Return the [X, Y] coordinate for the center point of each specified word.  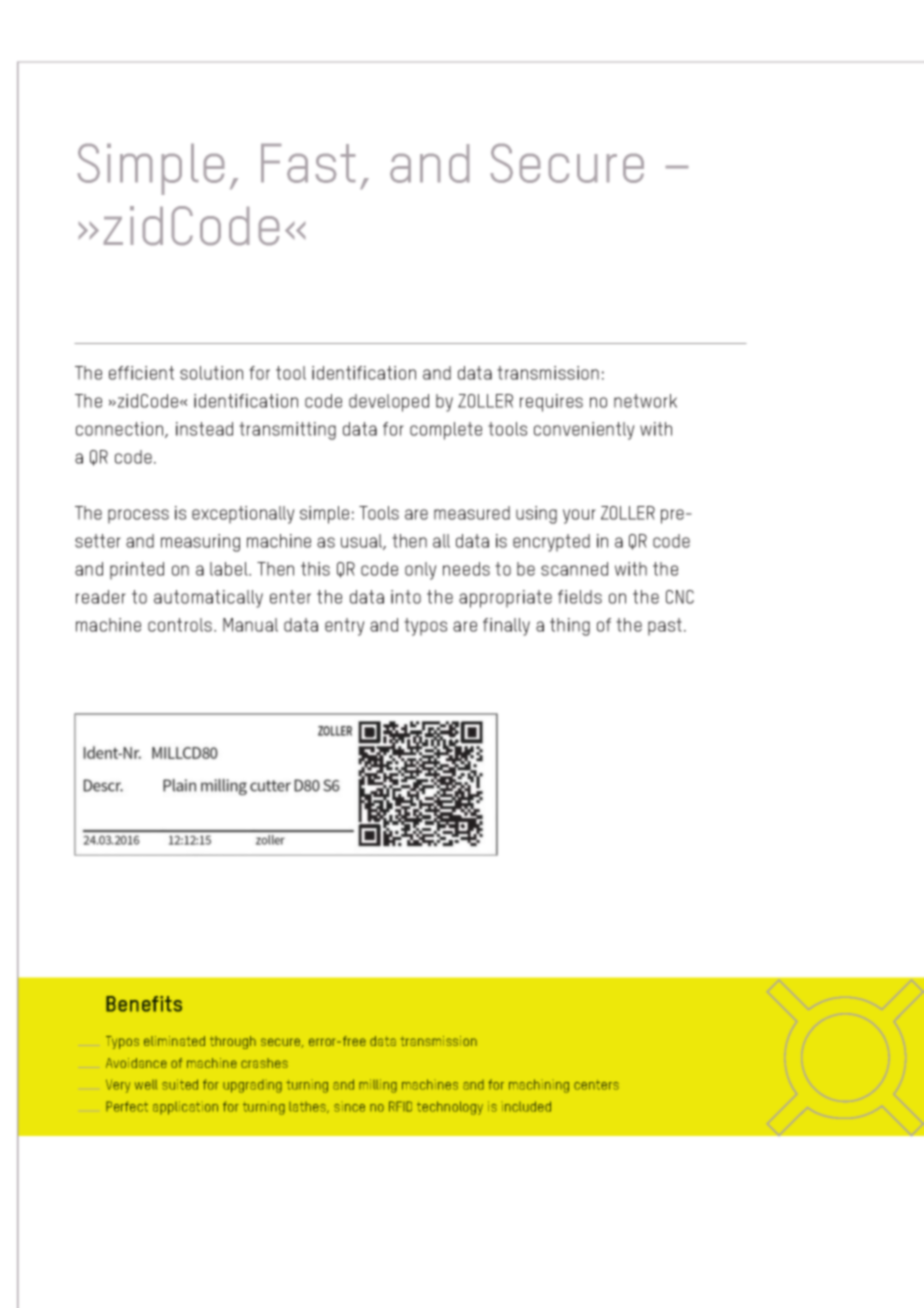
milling [378, 1086]
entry [345, 627]
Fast [308, 163]
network [645, 401]
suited [180, 1084]
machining [539, 1086]
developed [389, 403]
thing [570, 627]
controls [180, 625]
